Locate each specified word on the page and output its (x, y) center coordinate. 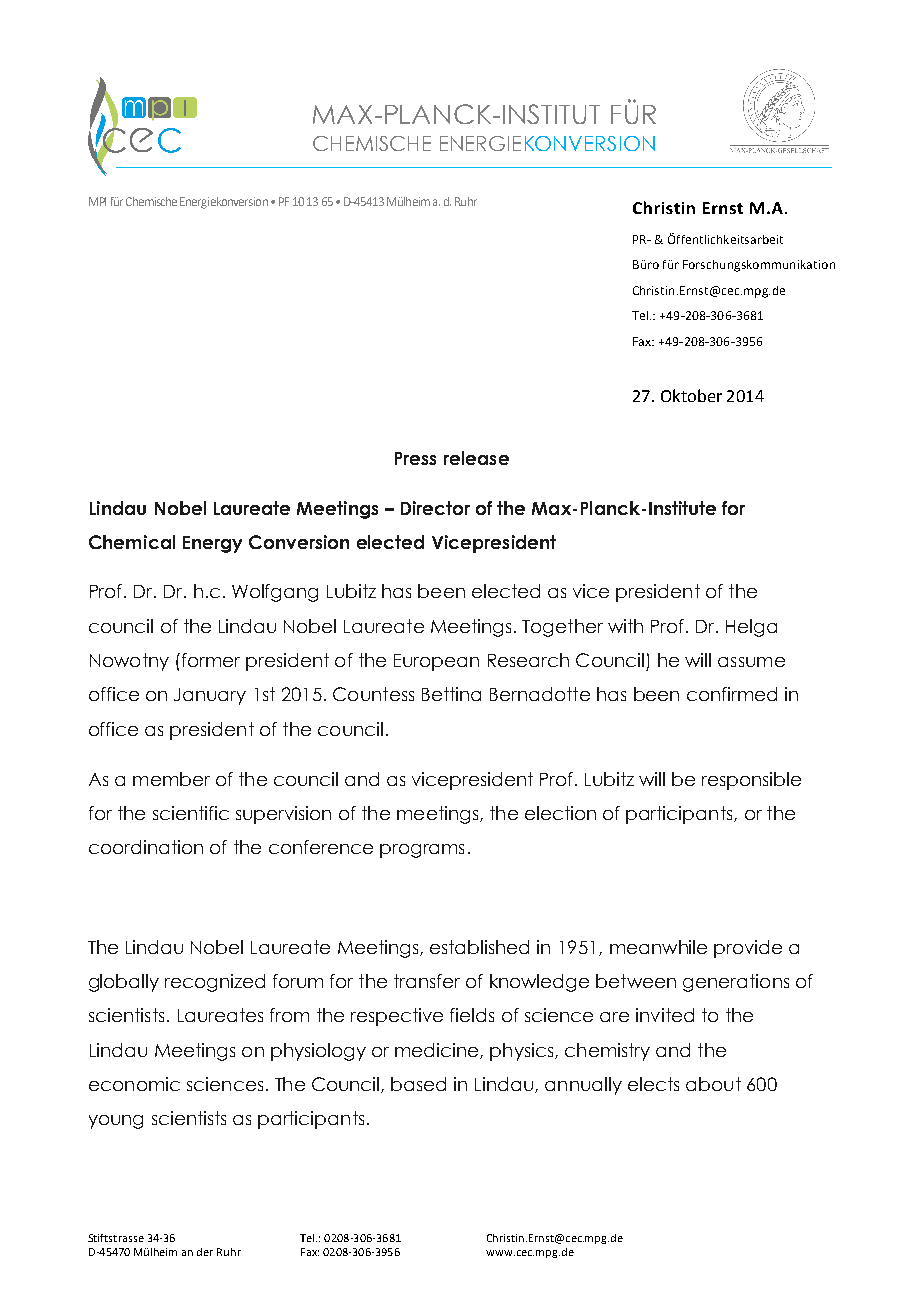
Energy (212, 544)
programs (422, 851)
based (418, 1084)
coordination (146, 847)
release (476, 458)
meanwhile (658, 947)
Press (415, 458)
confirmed (732, 694)
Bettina (451, 694)
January (210, 696)
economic (134, 1084)
